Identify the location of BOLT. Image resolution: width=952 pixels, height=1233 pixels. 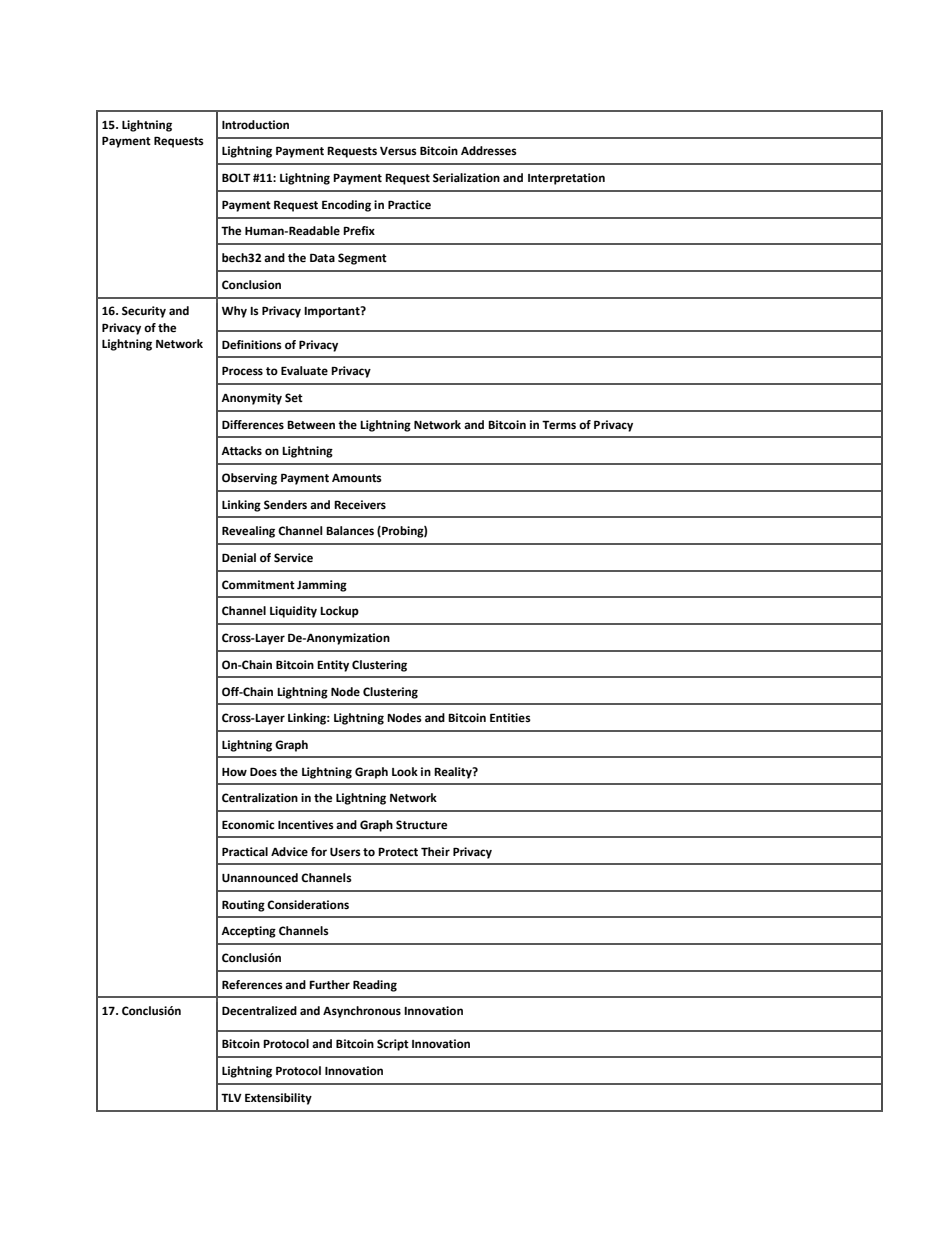
(236, 178).
